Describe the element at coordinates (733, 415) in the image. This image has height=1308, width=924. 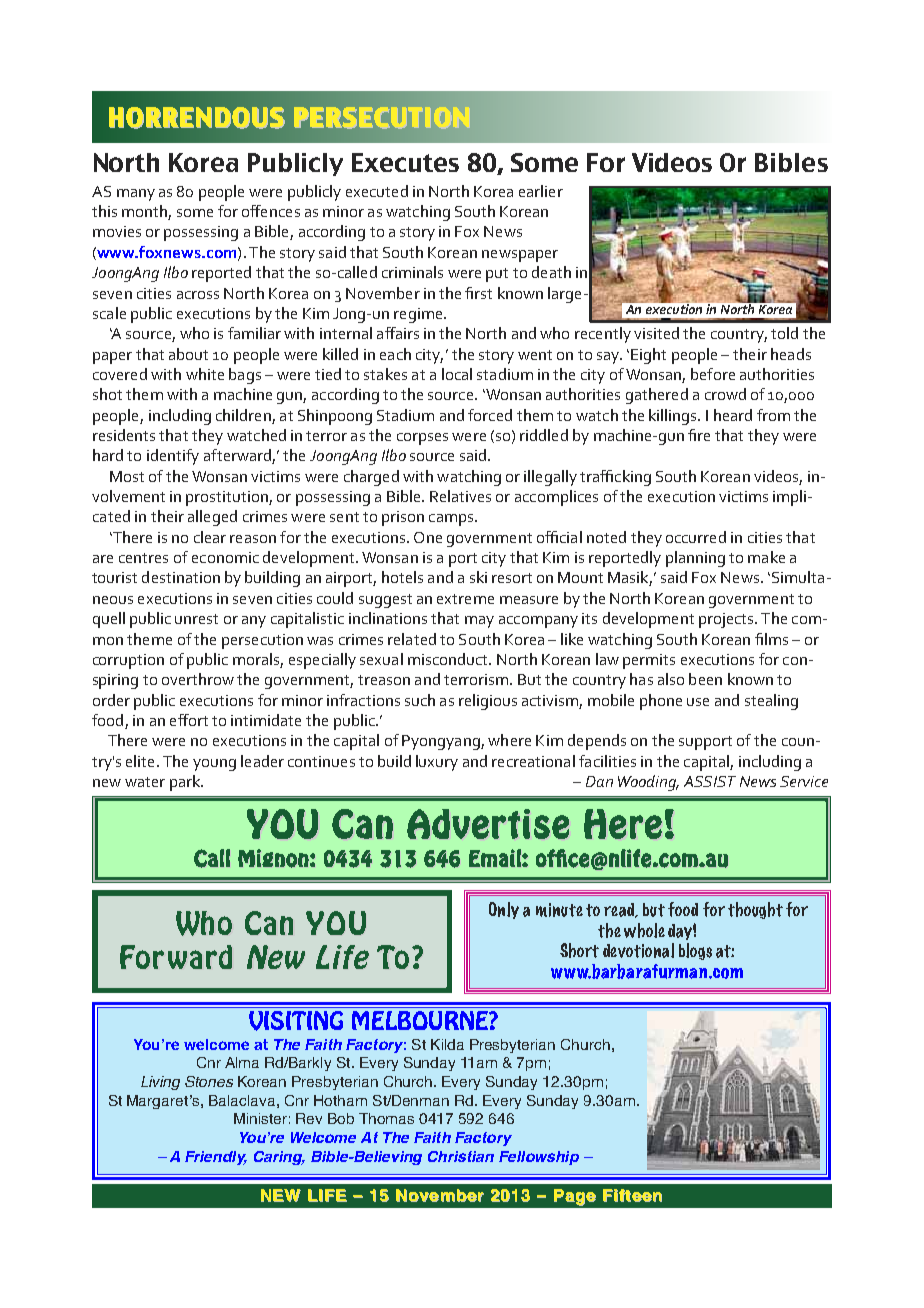
I see `heard` at that location.
